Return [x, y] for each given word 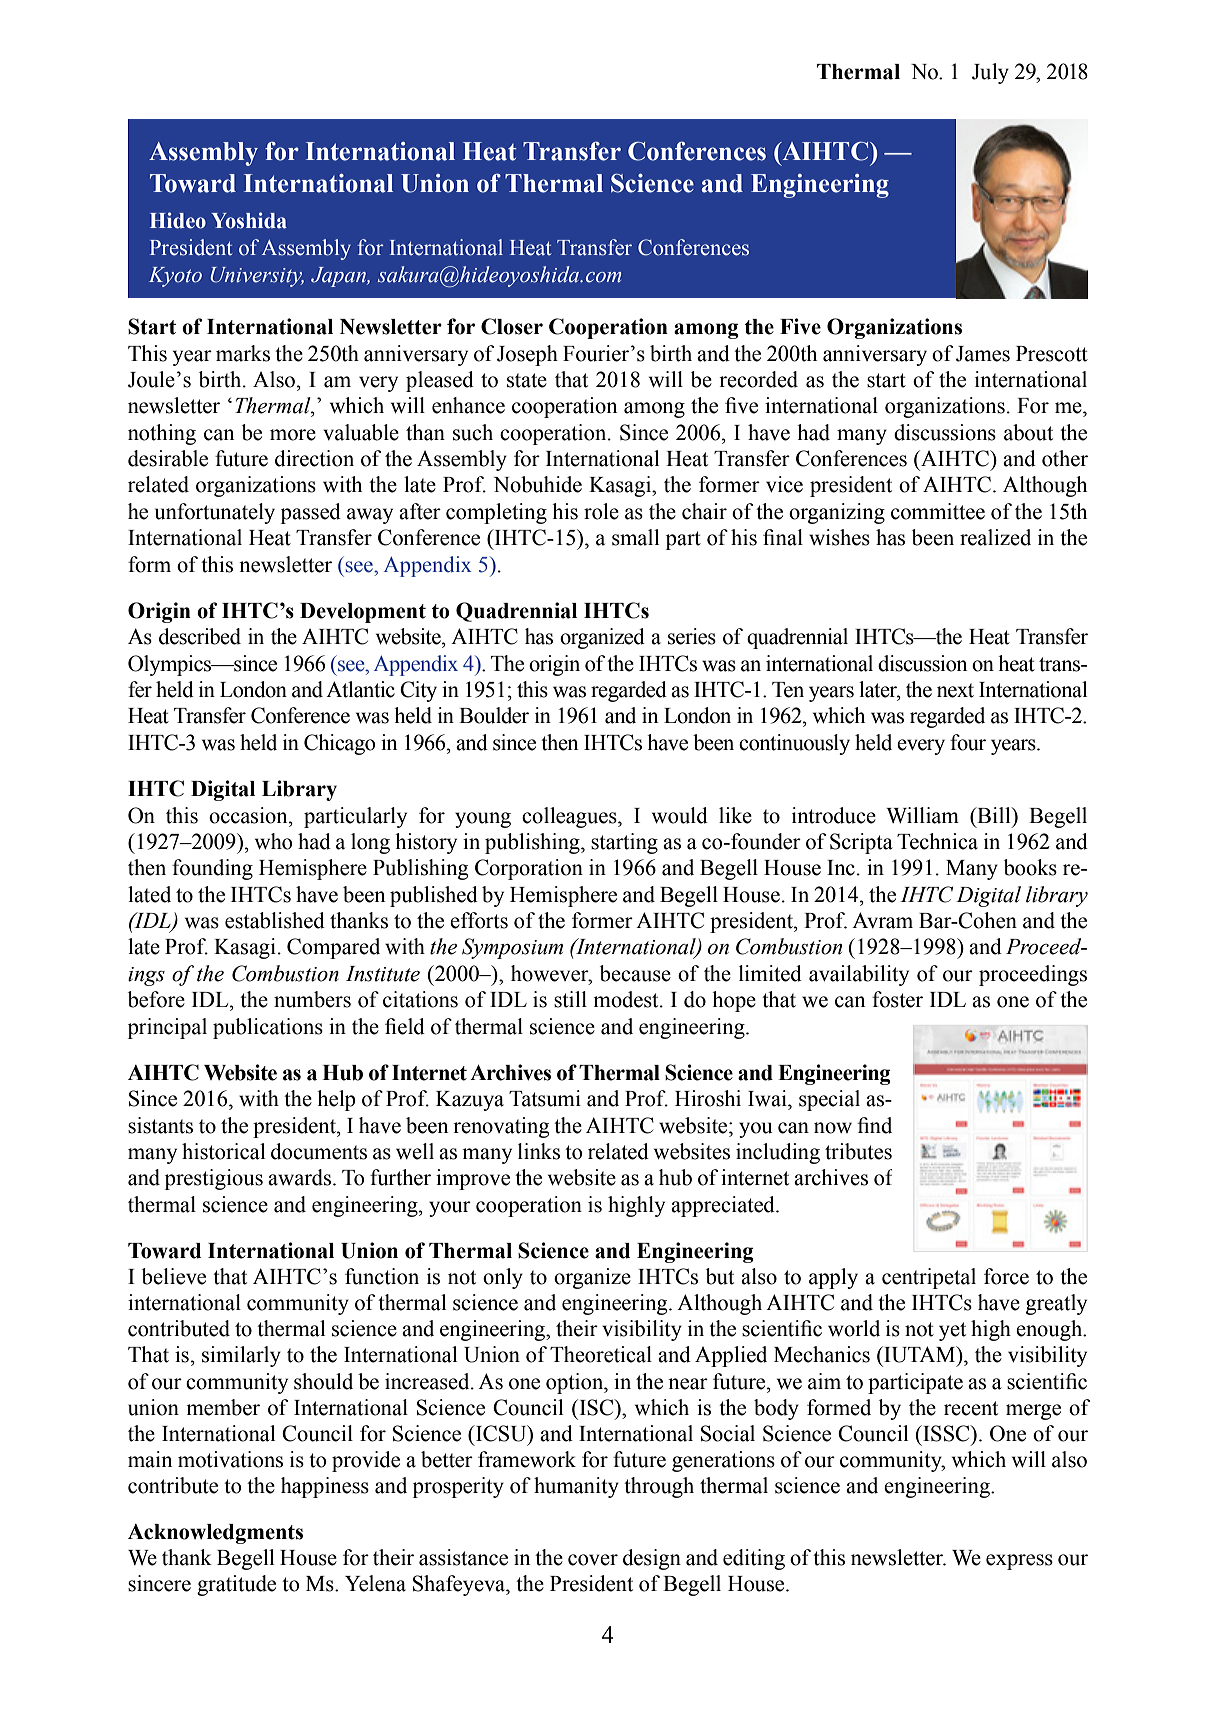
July [990, 73]
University [257, 277]
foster [897, 999]
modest [627, 999]
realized [995, 537]
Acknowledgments [215, 1534]
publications [268, 1028]
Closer [512, 326]
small [635, 537]
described [200, 636]
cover [593, 1560]
